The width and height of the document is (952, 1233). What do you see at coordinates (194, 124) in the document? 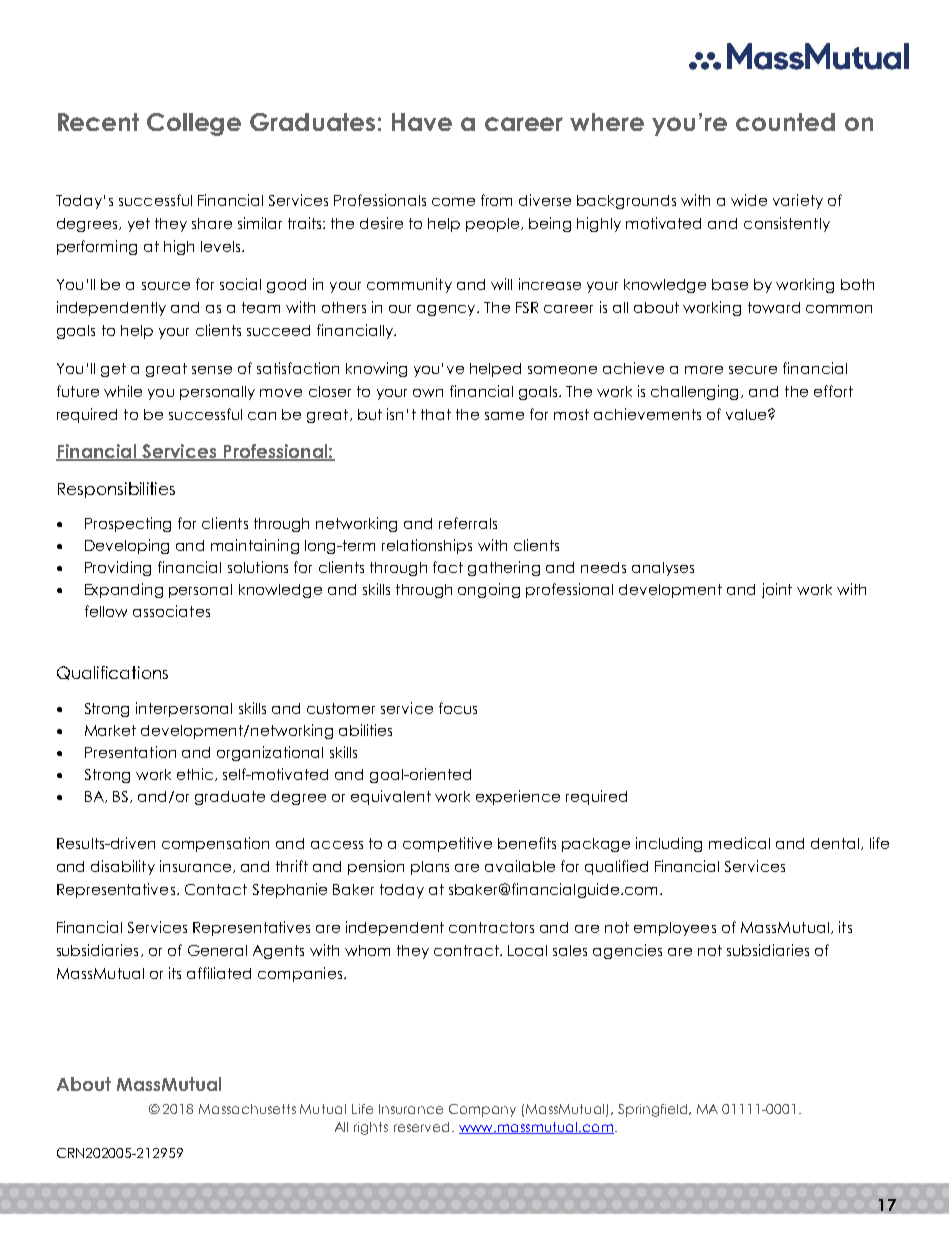
I see `College` at bounding box center [194, 124].
